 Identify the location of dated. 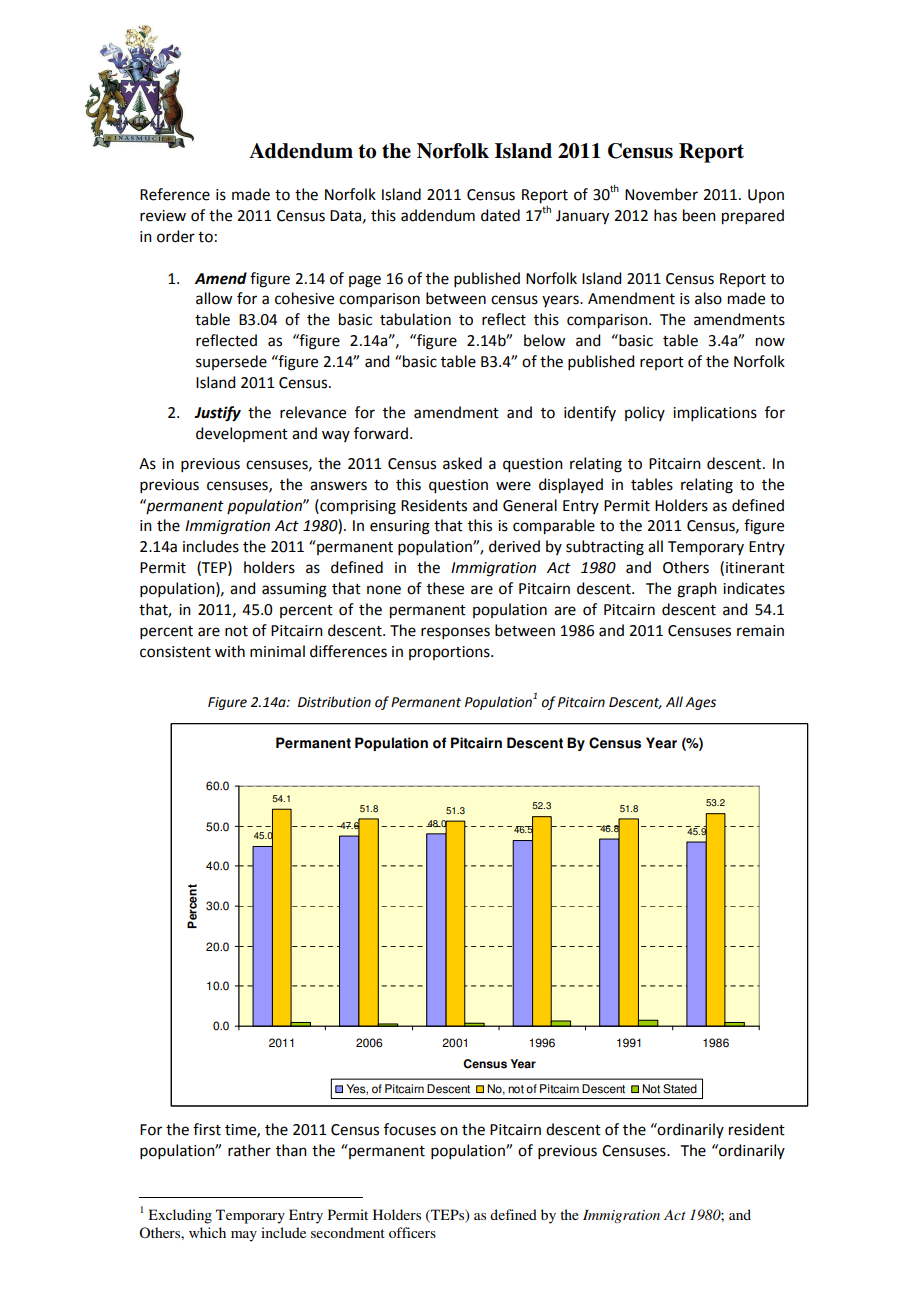
(500, 215).
